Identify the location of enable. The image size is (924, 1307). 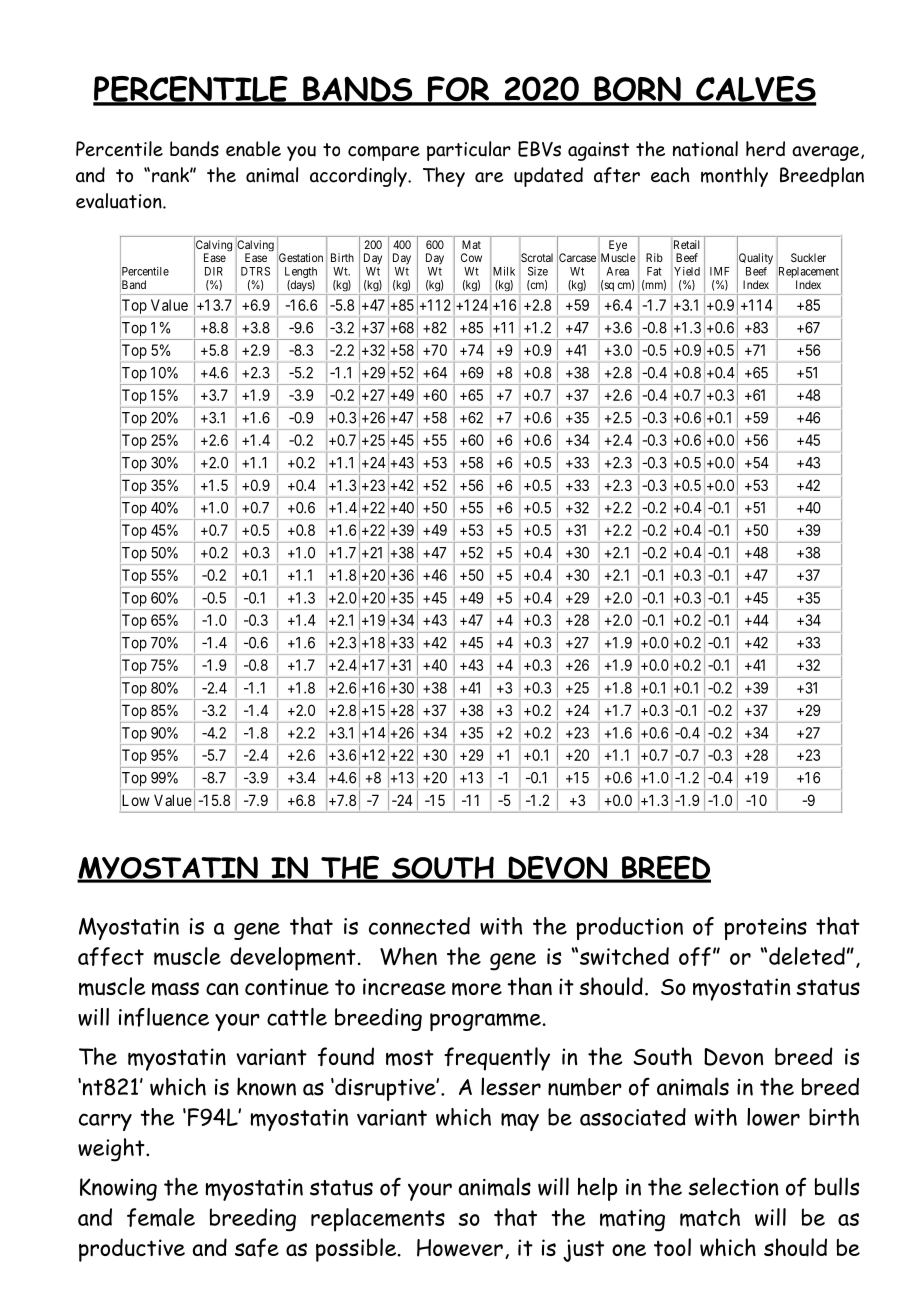
(253, 149).
